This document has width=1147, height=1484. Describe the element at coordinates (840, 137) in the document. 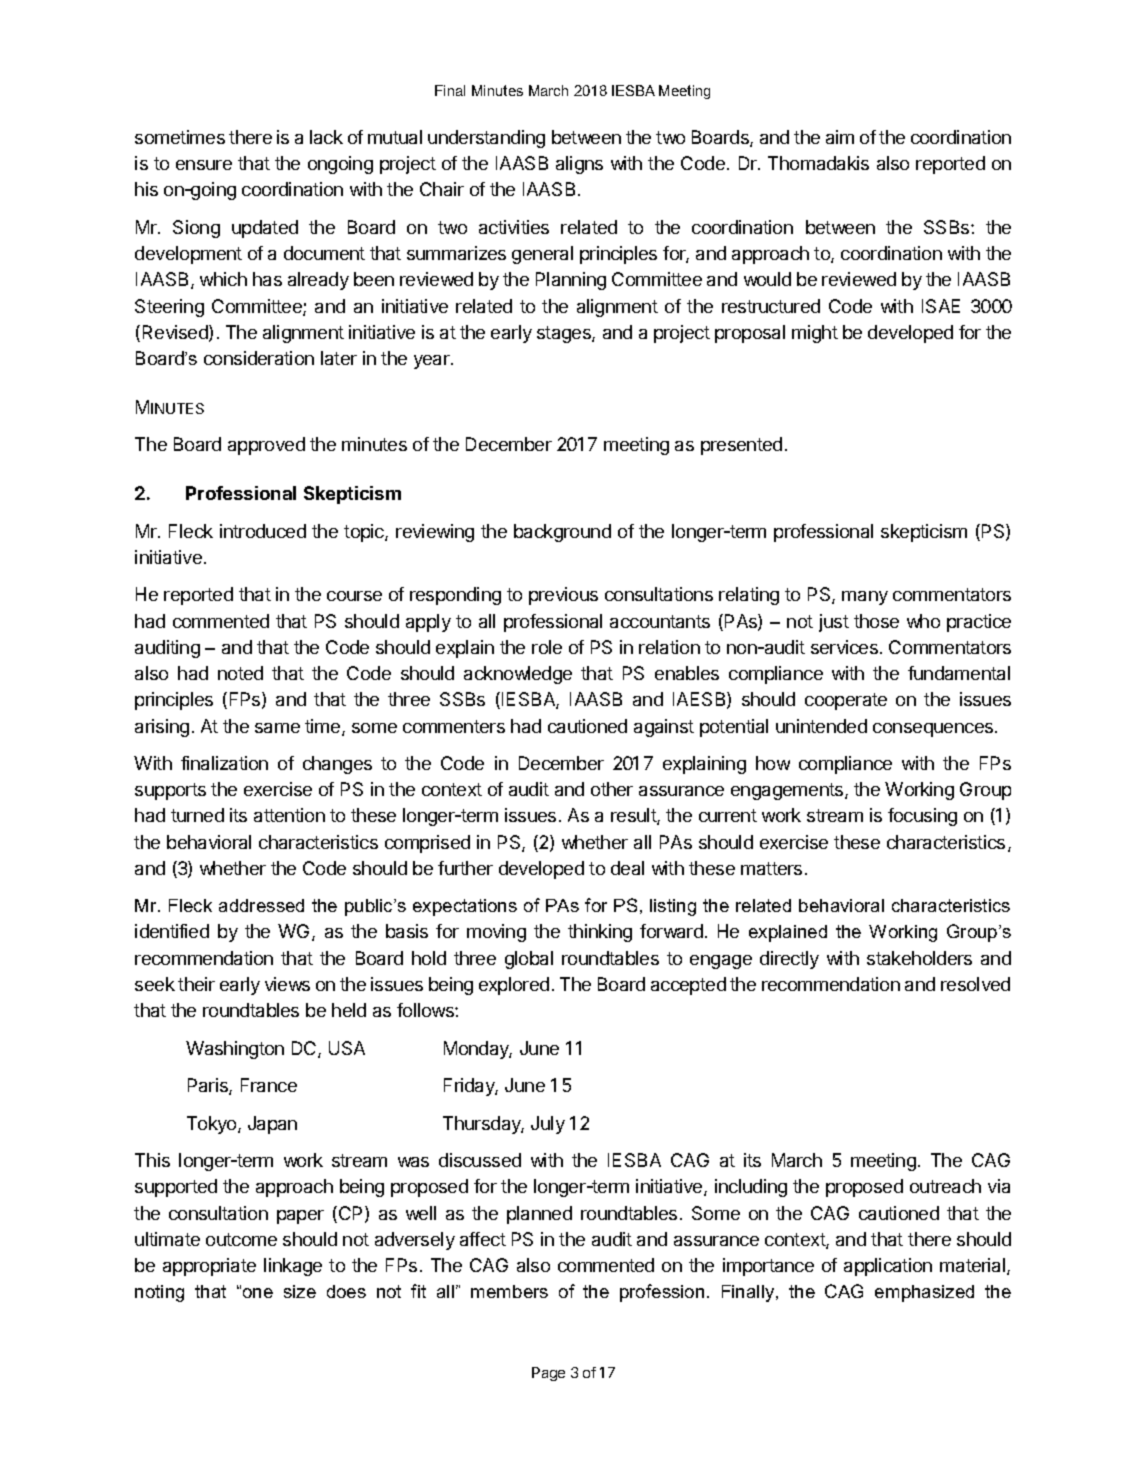

I see `aim` at that location.
